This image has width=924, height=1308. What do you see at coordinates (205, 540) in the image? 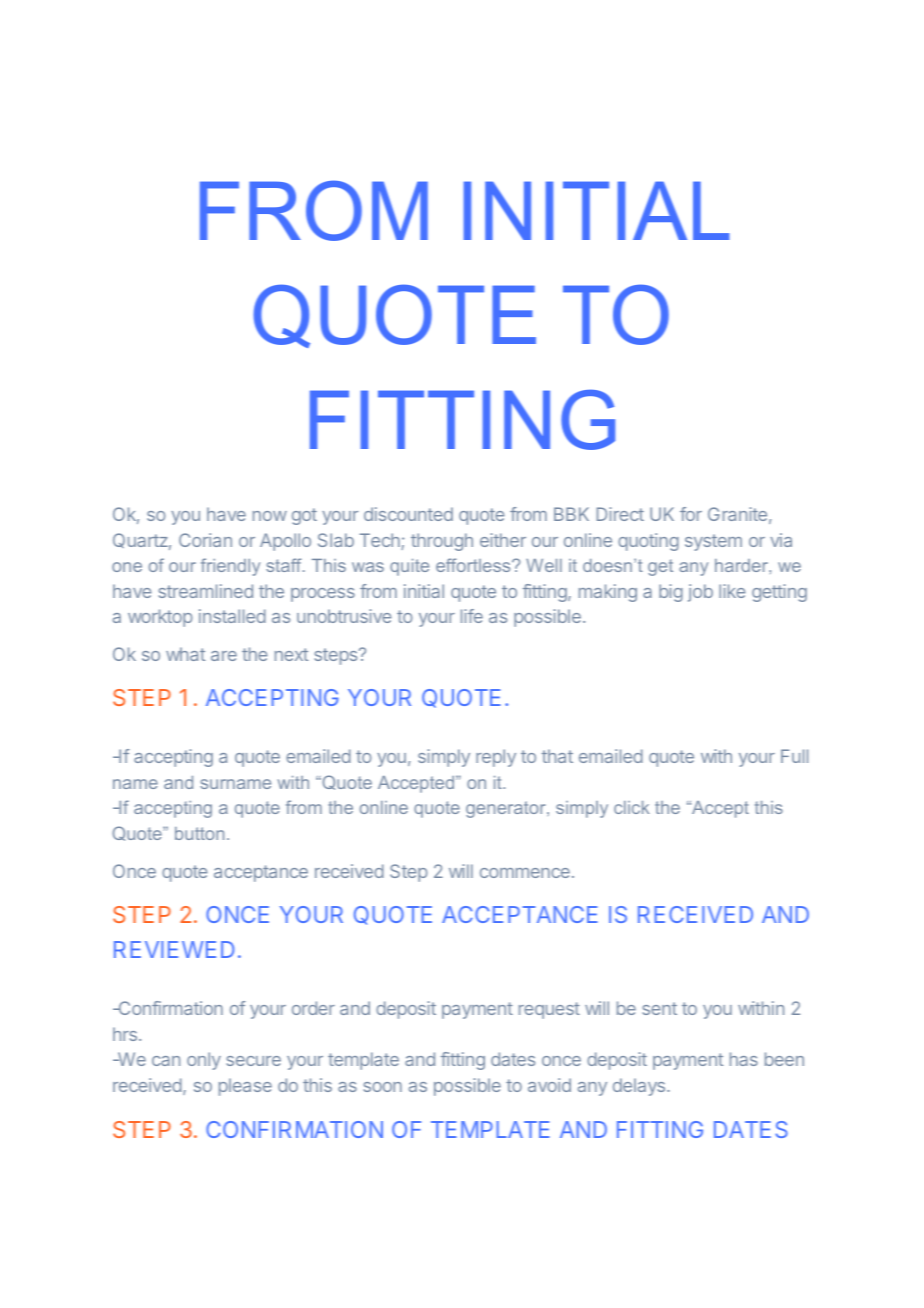
I see `Corian` at bounding box center [205, 540].
